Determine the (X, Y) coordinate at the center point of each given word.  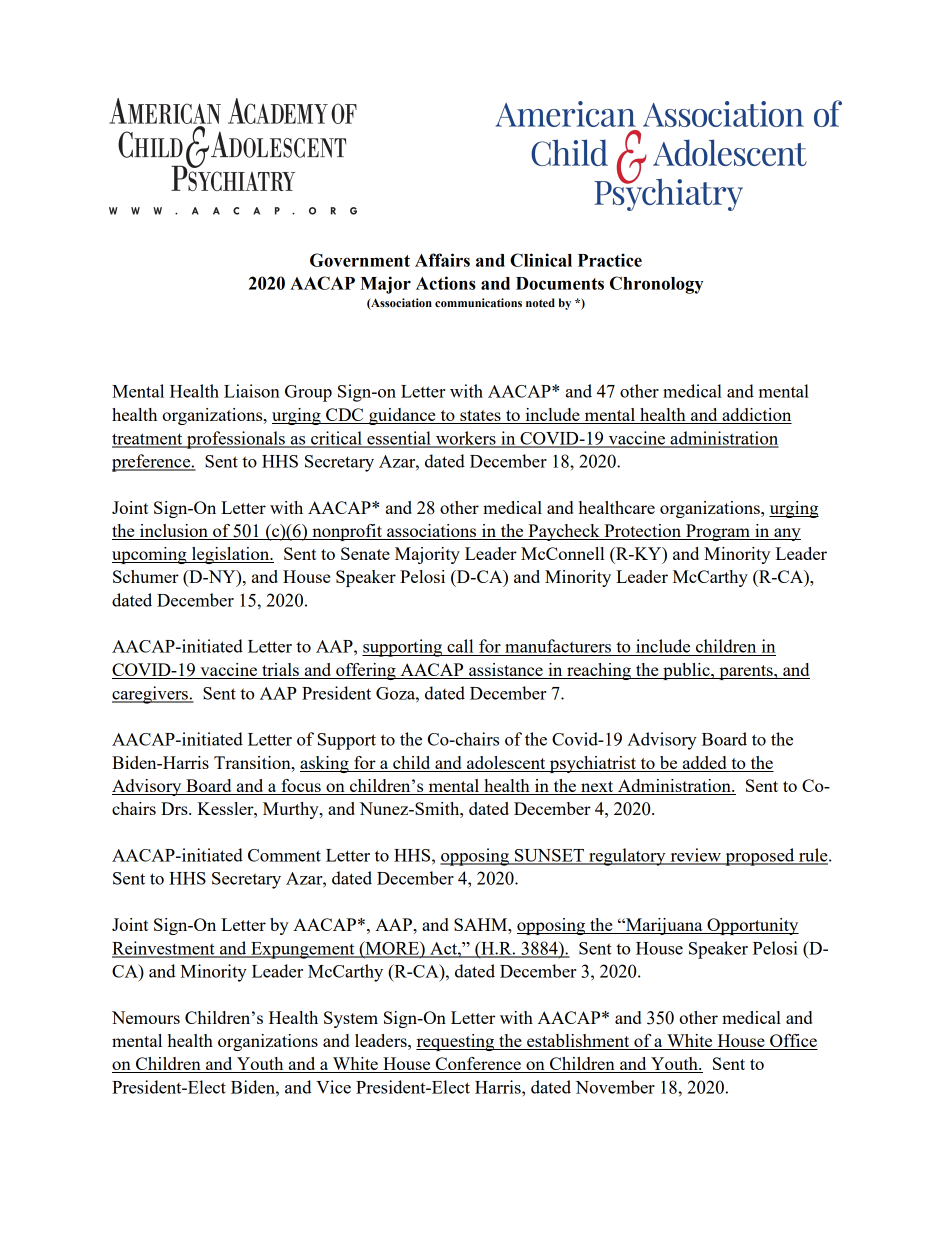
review (695, 856)
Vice (333, 1087)
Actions (446, 283)
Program (718, 532)
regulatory (627, 857)
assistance (506, 671)
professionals (236, 440)
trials (280, 671)
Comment (284, 855)
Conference (478, 1065)
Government (360, 260)
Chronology (656, 285)
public (686, 671)
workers (466, 439)
